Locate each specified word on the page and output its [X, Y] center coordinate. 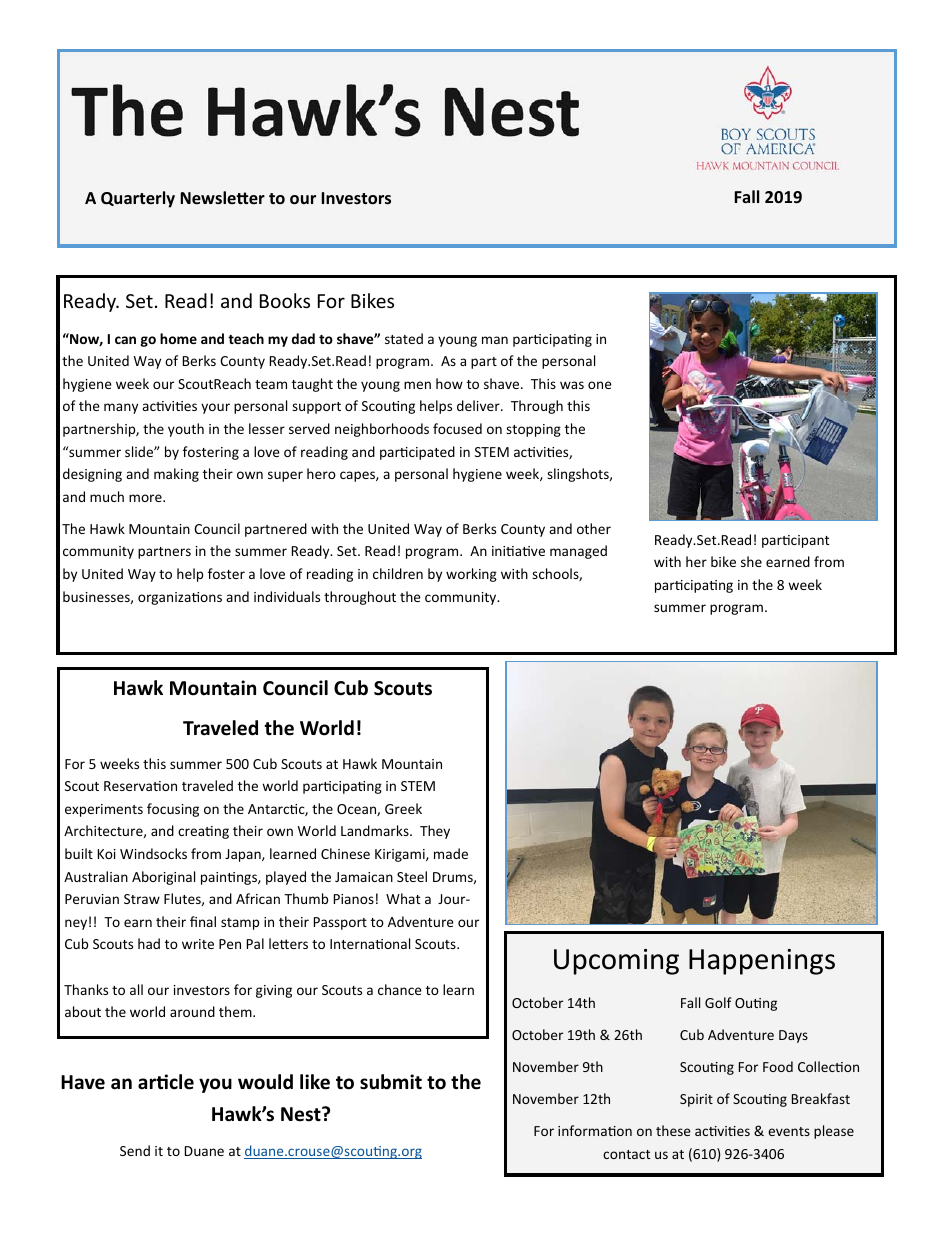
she [751, 561]
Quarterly [138, 199]
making [176, 475]
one [600, 385]
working [471, 575]
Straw [142, 899]
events [789, 1131]
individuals [287, 596]
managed [578, 552]
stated [404, 338]
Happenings [762, 962]
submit [391, 1082]
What [403, 898]
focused [457, 428]
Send [135, 1150]
